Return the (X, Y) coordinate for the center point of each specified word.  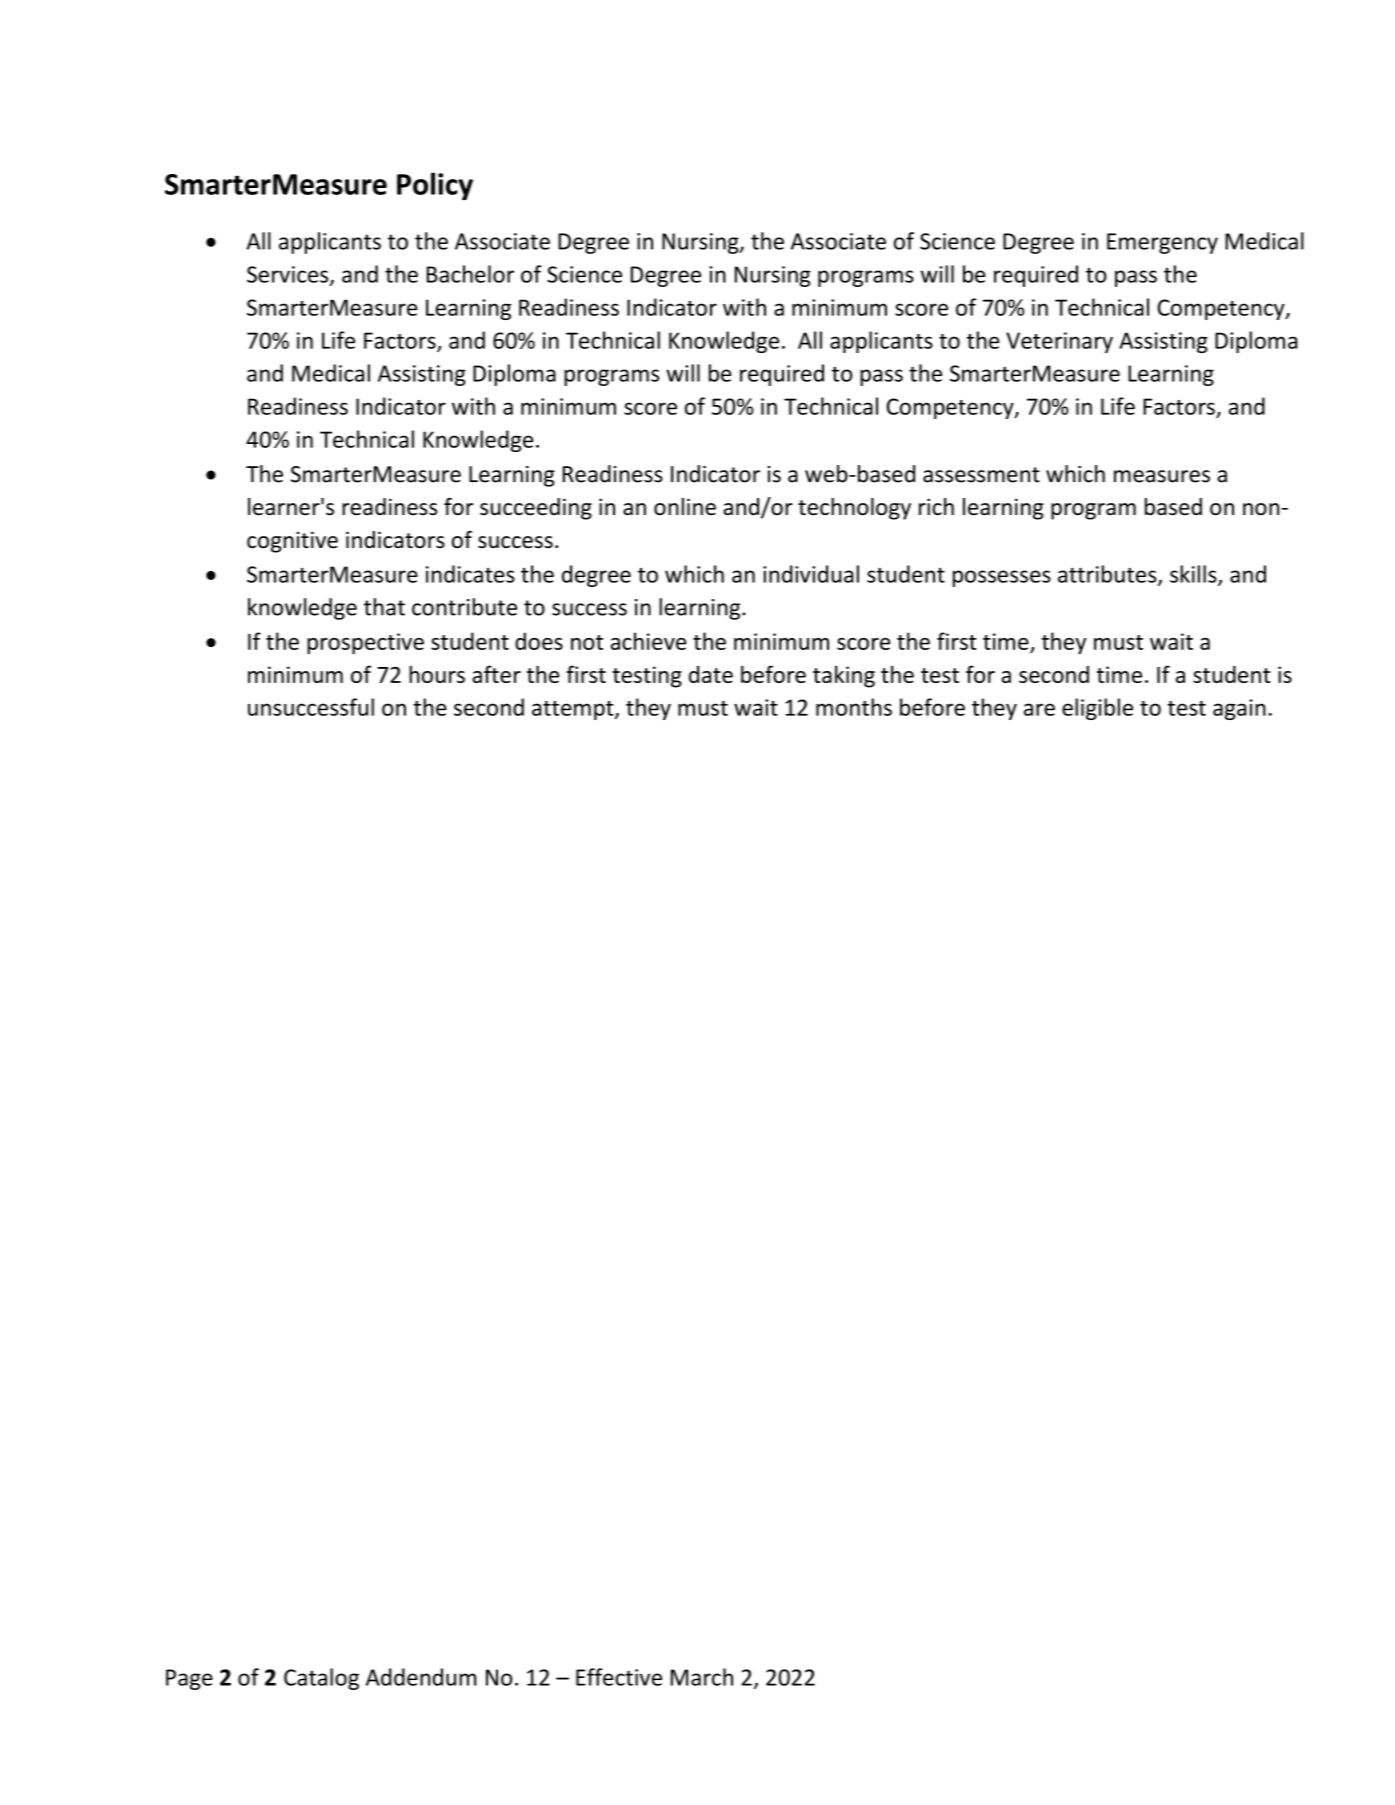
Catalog (321, 1679)
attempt (574, 710)
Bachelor (470, 274)
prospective (365, 644)
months (854, 707)
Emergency (1162, 243)
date (711, 674)
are (1039, 709)
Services (289, 275)
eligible (1097, 709)
